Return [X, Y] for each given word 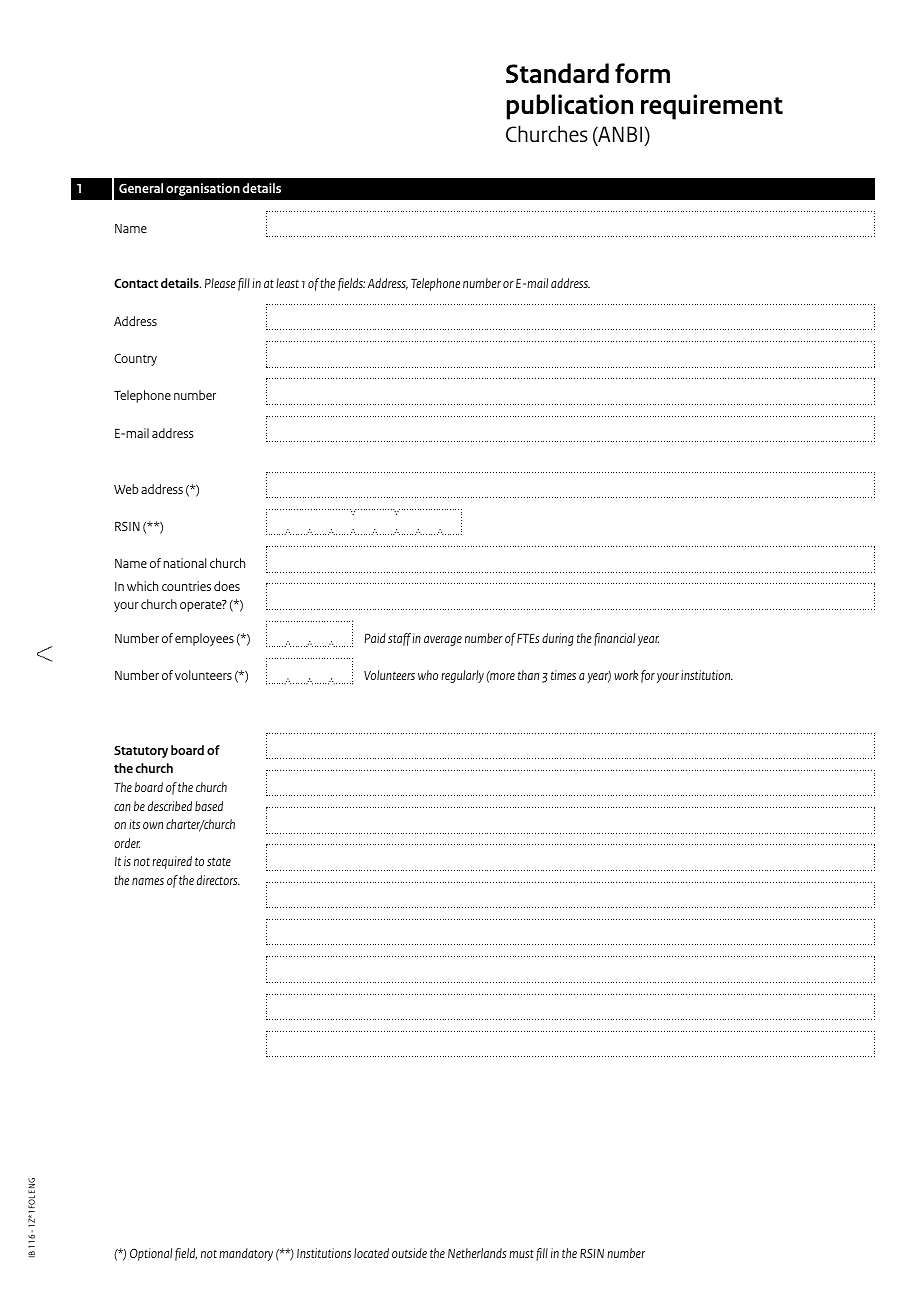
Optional [151, 1254]
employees [204, 639]
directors [218, 880]
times [563, 675]
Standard [557, 73]
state [219, 861]
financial [614, 639]
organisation [203, 189]
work [626, 675]
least [287, 283]
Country [135, 359]
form [642, 73]
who [428, 675]
